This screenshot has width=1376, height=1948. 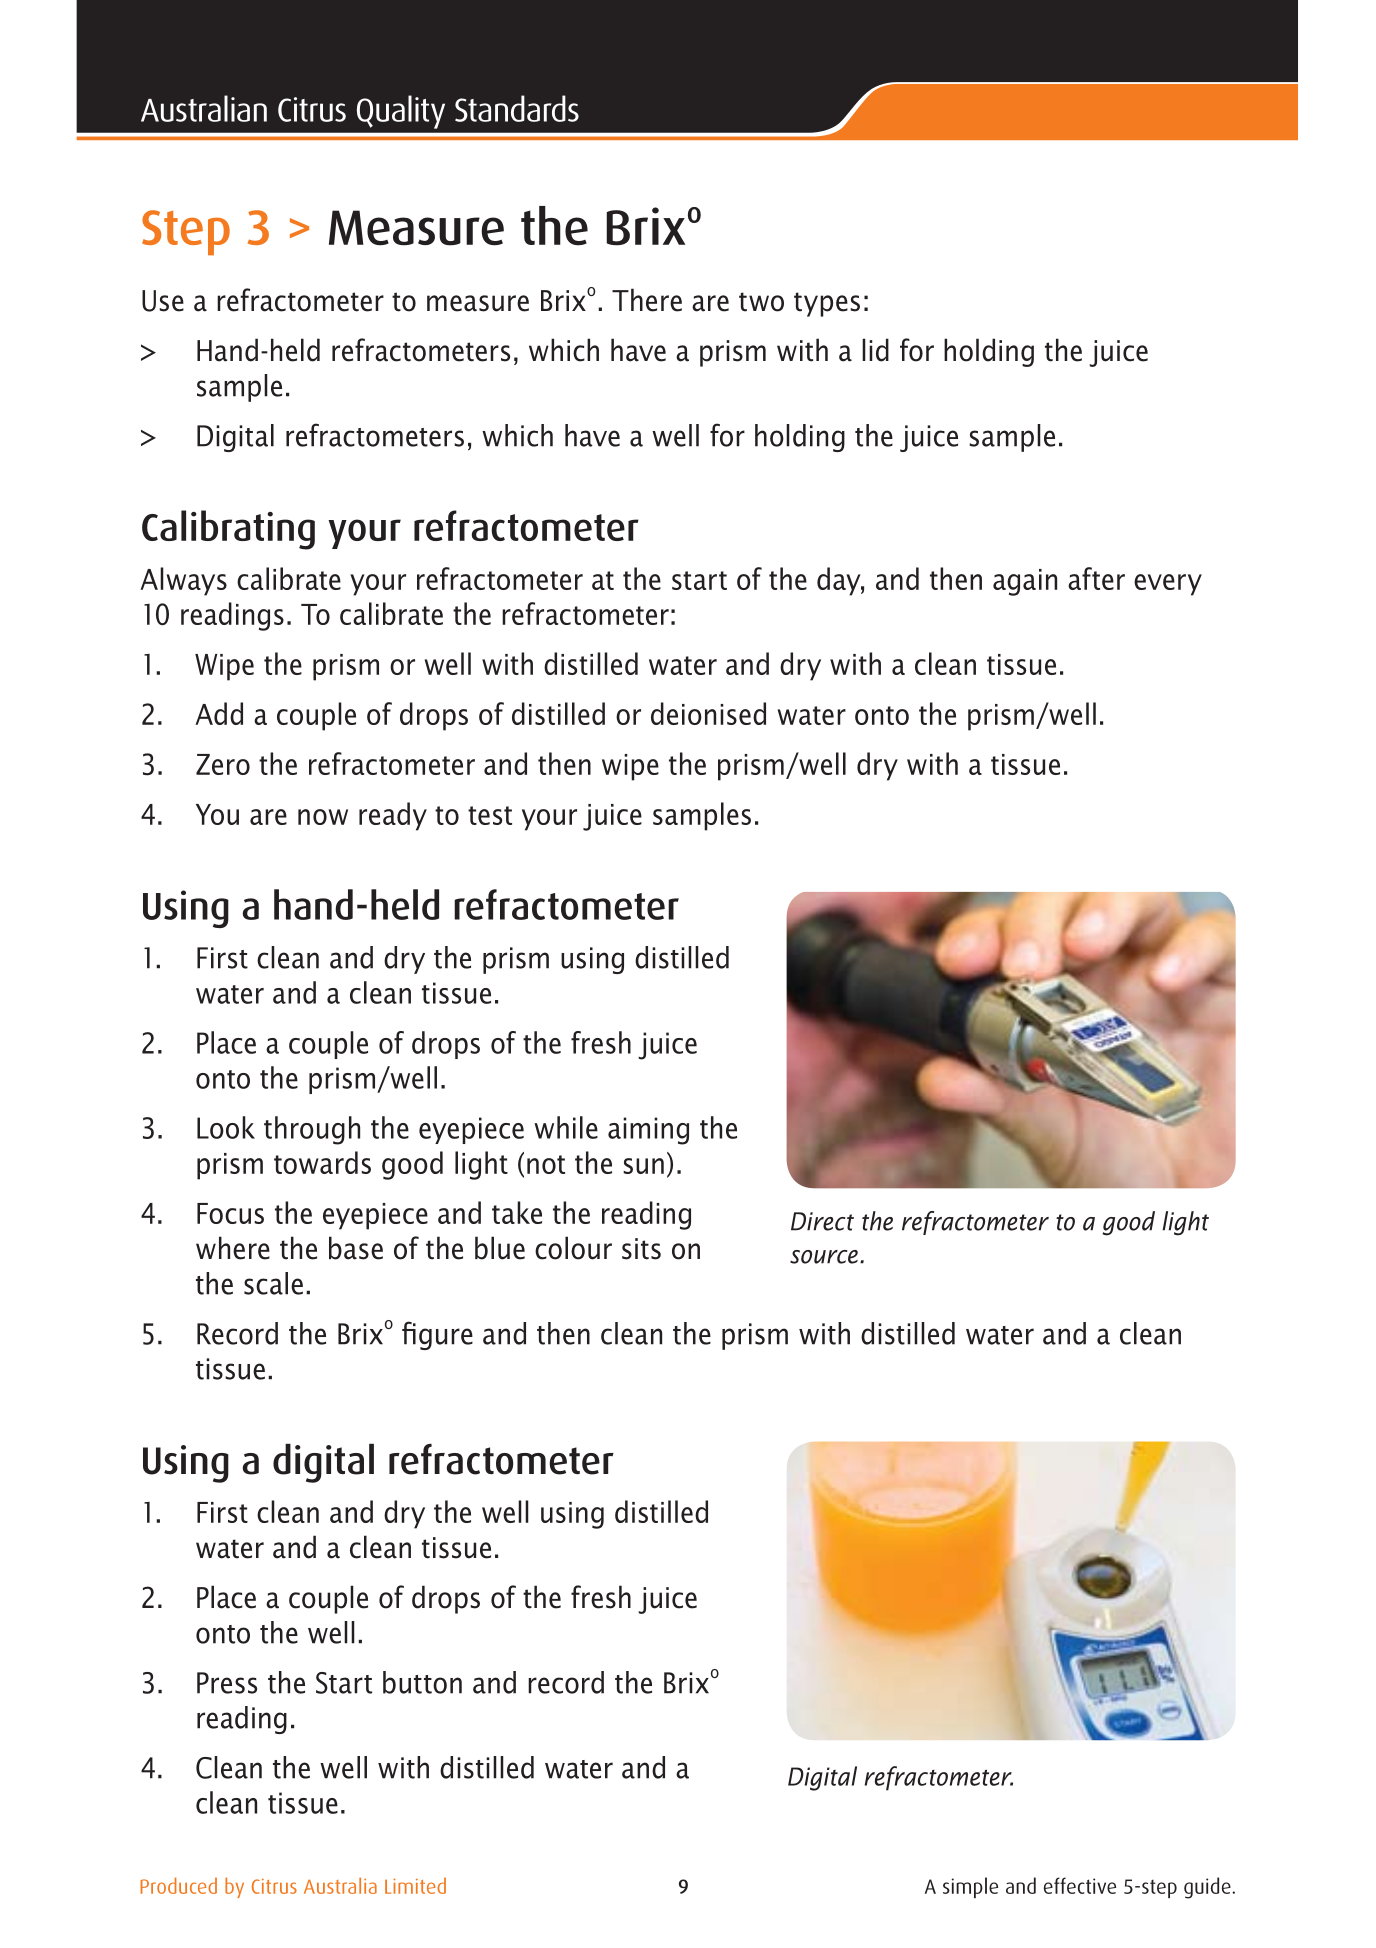 I want to click on lid, so click(x=875, y=350).
